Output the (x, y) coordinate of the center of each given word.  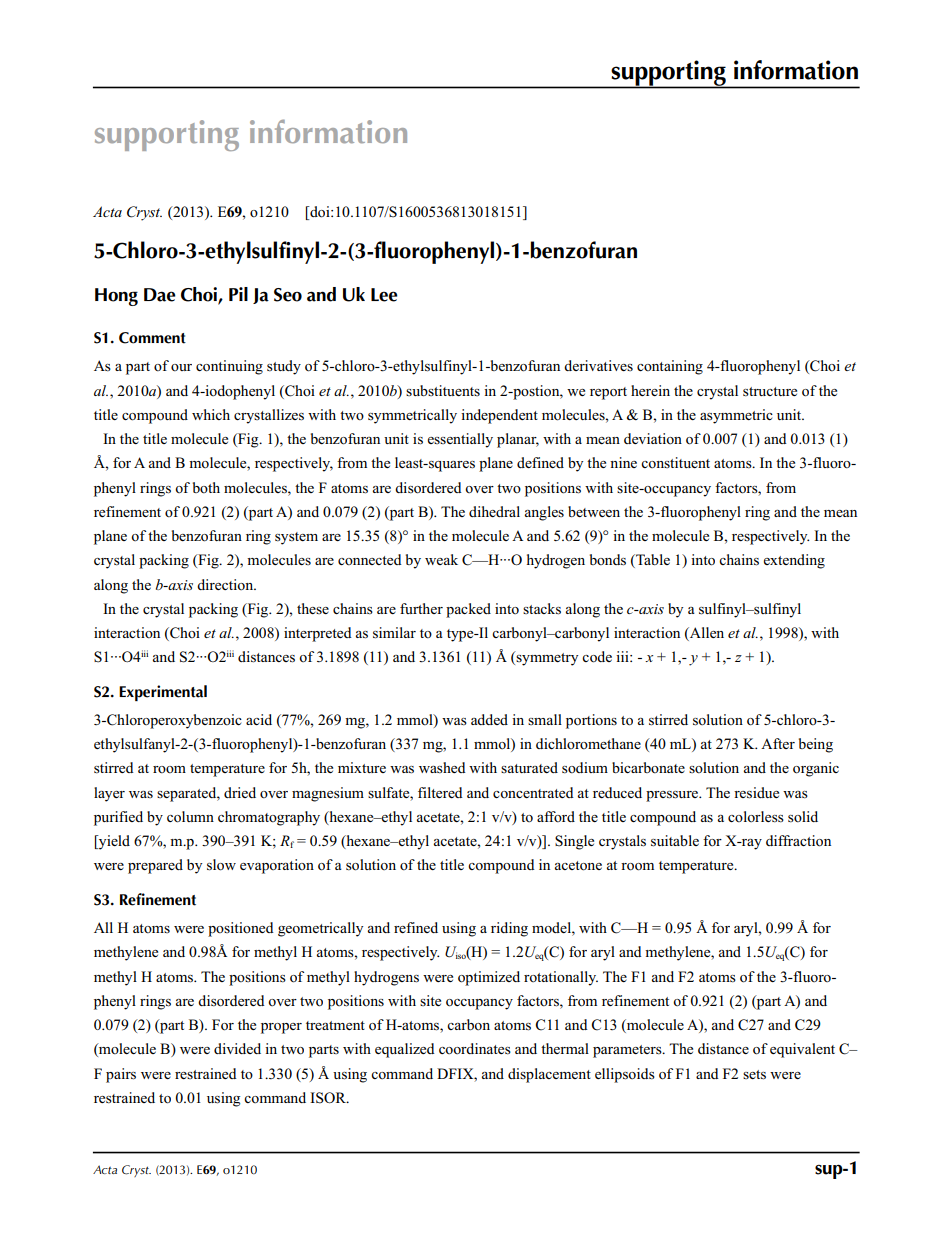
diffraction (798, 841)
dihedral (494, 511)
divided (237, 1048)
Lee (384, 295)
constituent (675, 462)
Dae (160, 295)
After (778, 743)
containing (670, 367)
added (489, 719)
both (206, 488)
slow (221, 865)
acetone (578, 866)
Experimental (163, 693)
